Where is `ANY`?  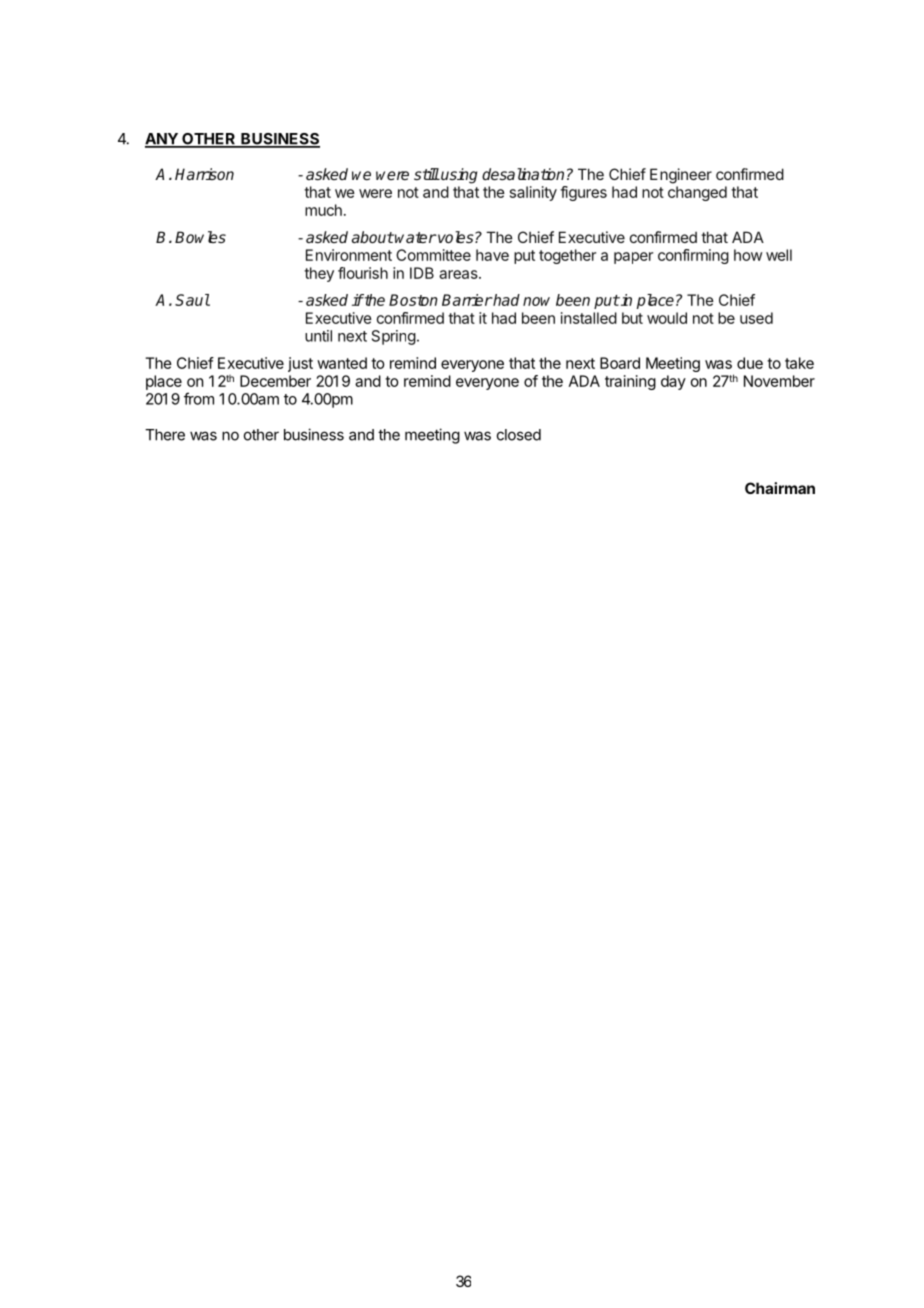
ANY is located at coordinates (162, 140).
